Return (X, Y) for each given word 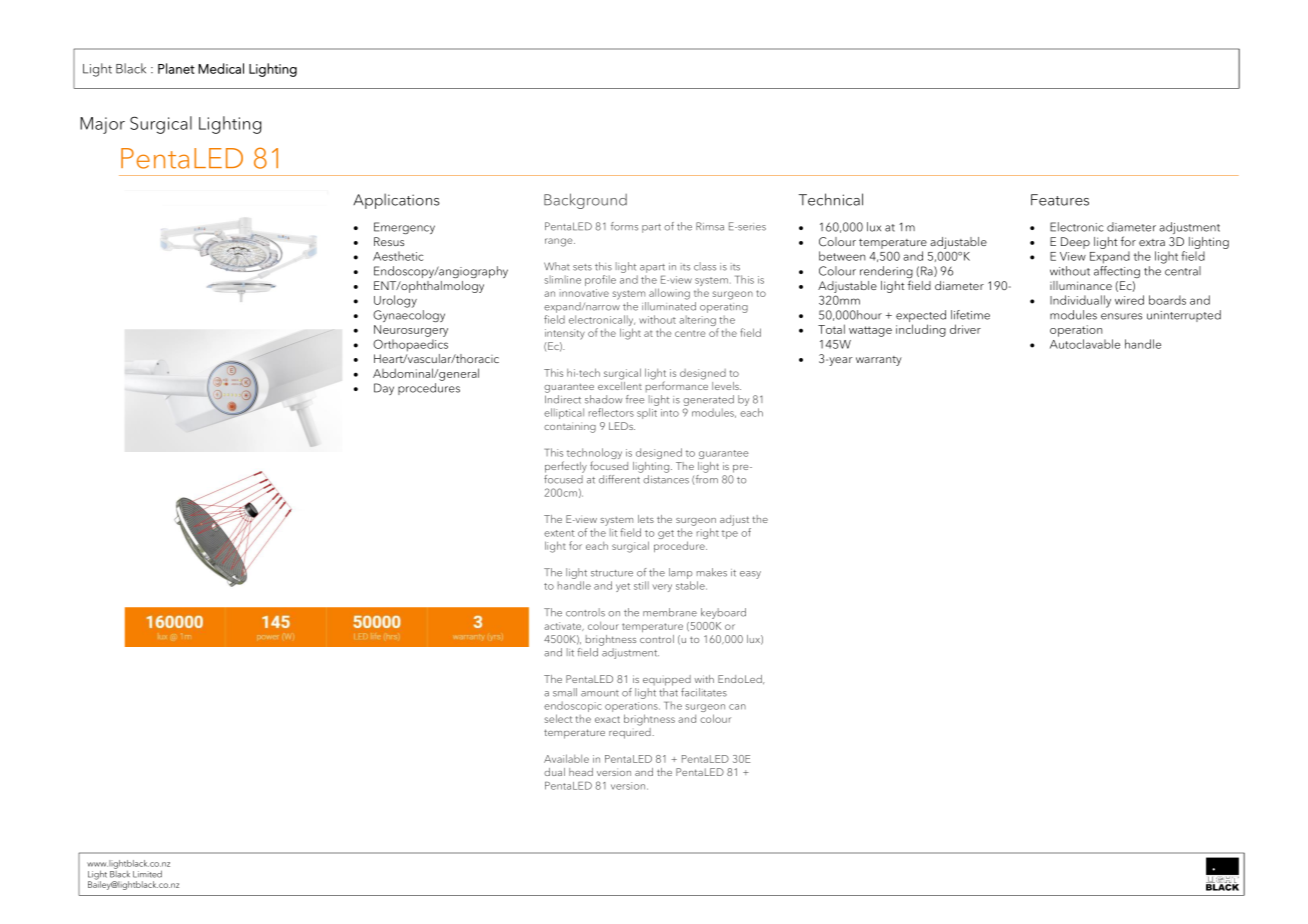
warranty (879, 361)
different (620, 478)
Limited (147, 874)
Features (1060, 200)
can (737, 707)
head (581, 772)
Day (384, 389)
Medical (221, 68)
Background (585, 201)
